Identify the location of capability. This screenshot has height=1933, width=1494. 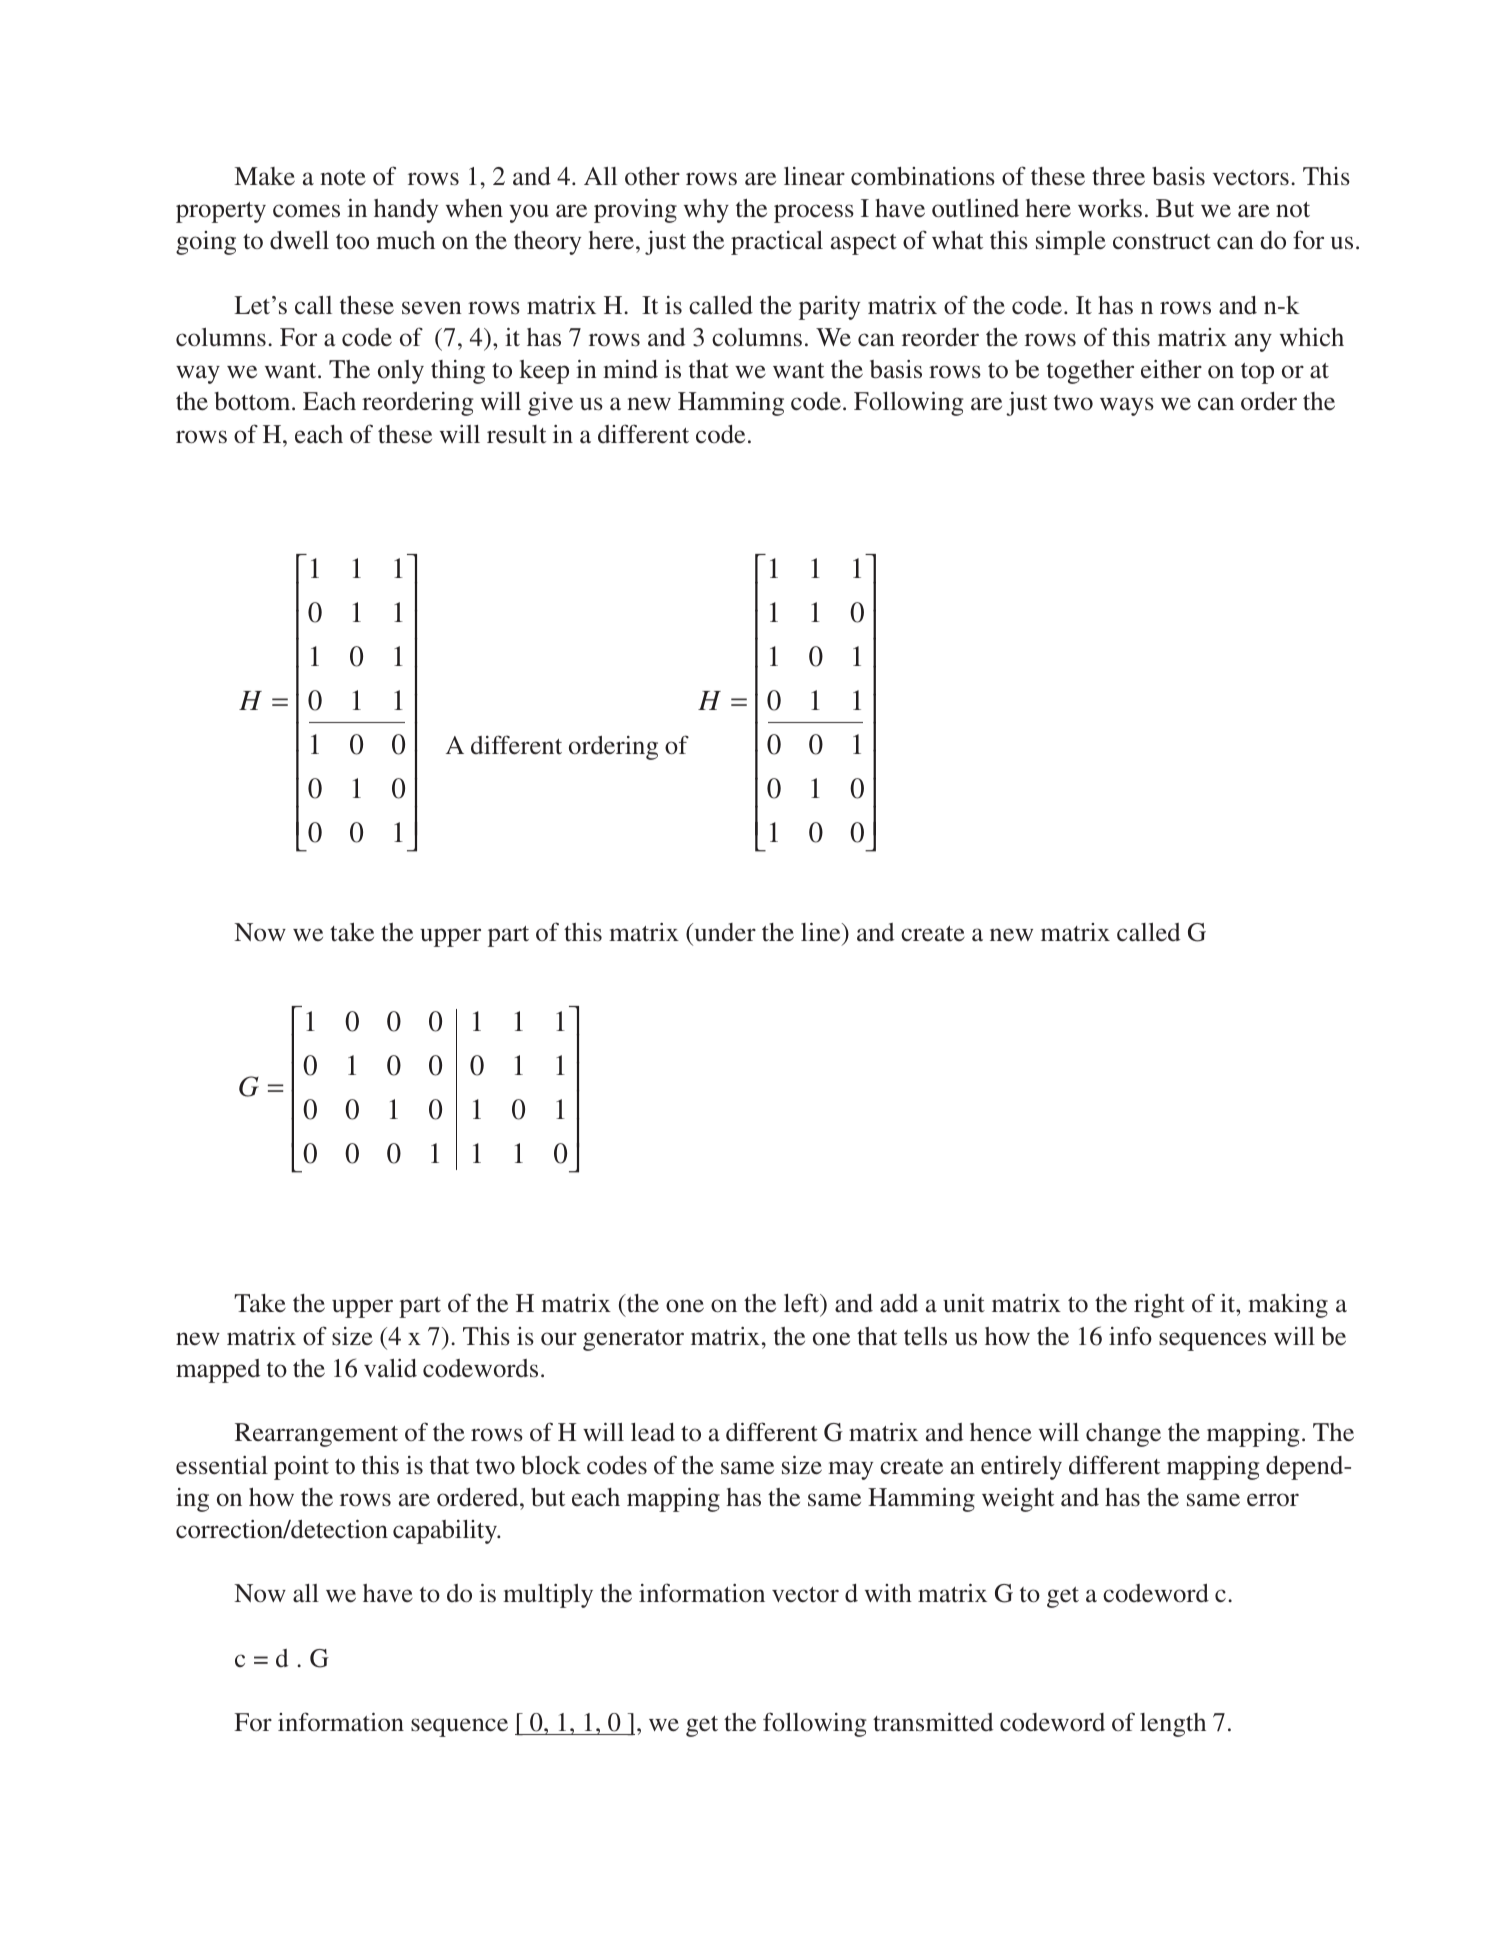
(446, 1532).
